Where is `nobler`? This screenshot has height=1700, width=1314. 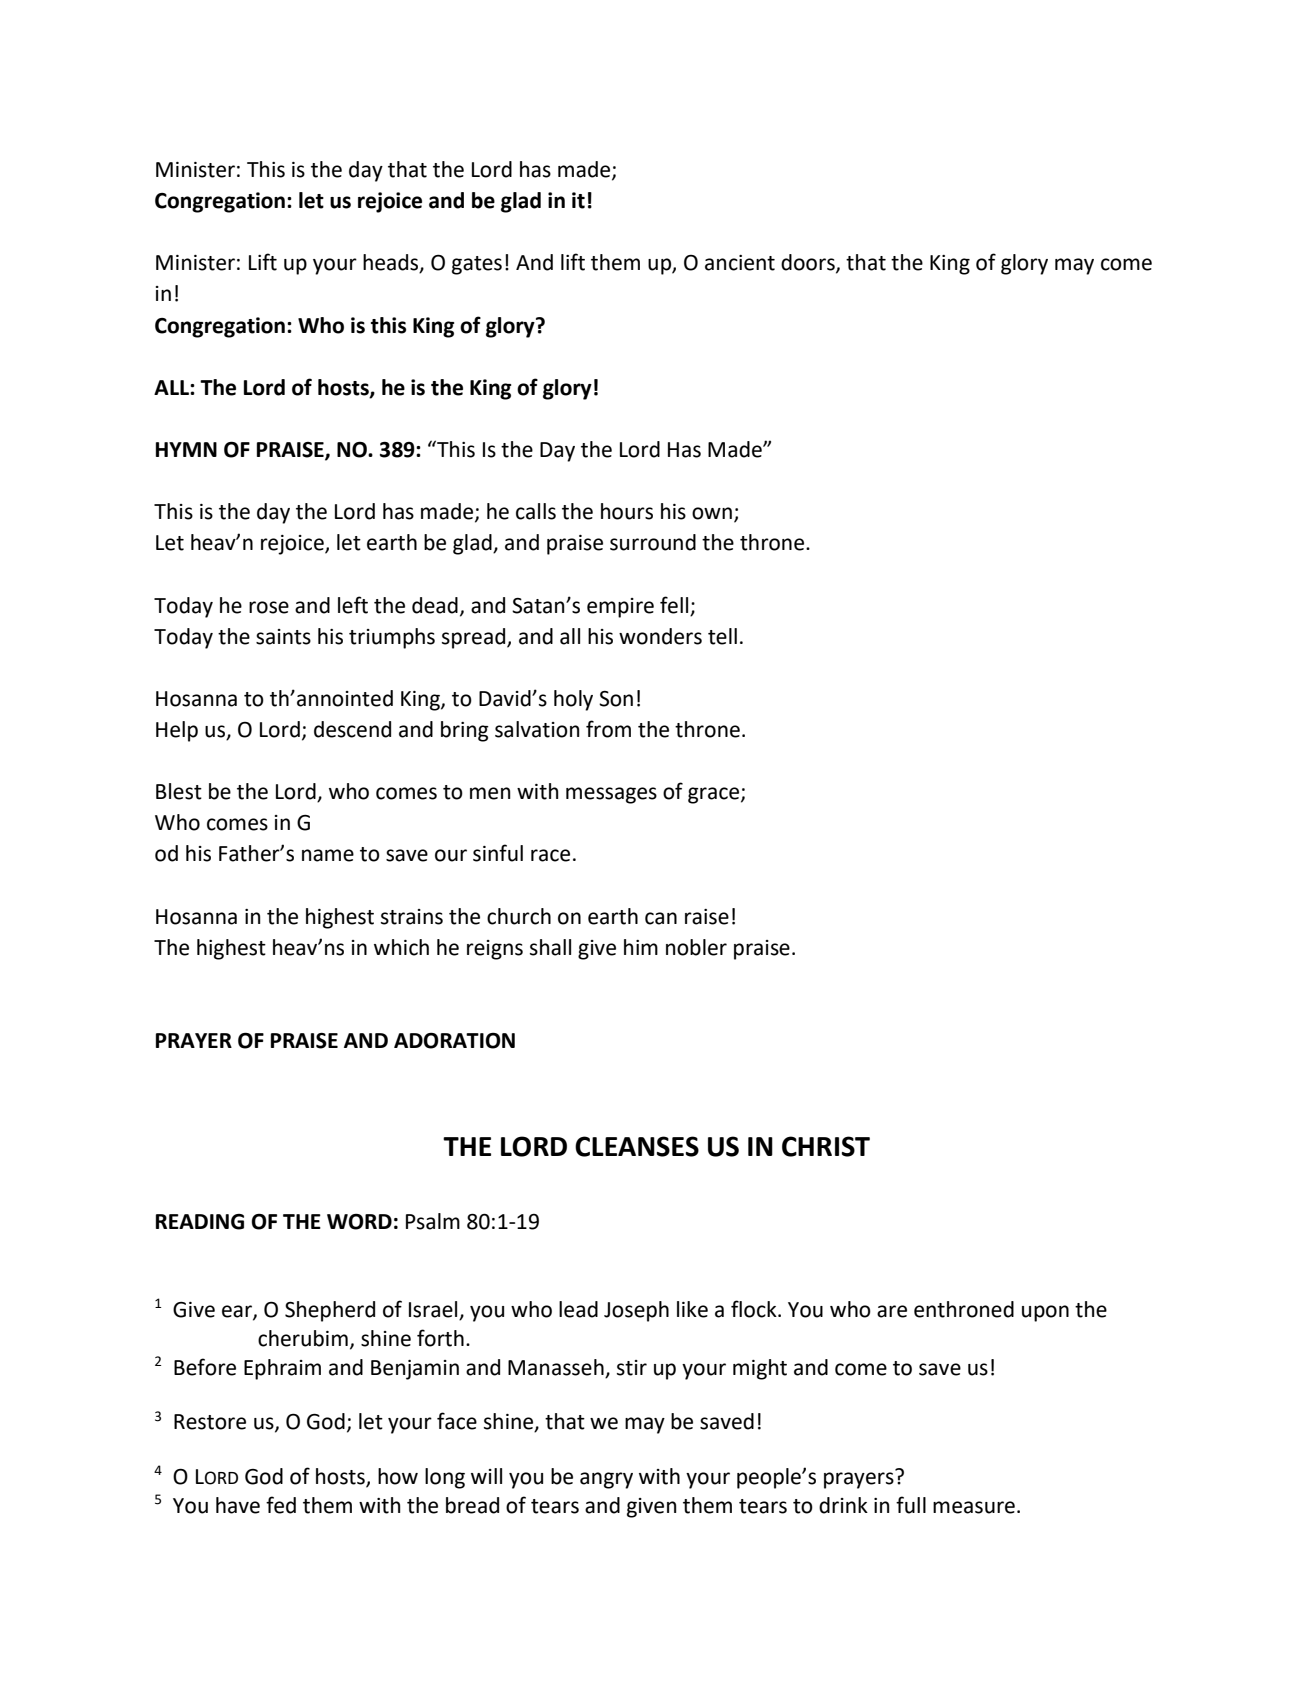 nobler is located at coordinates (696, 947).
